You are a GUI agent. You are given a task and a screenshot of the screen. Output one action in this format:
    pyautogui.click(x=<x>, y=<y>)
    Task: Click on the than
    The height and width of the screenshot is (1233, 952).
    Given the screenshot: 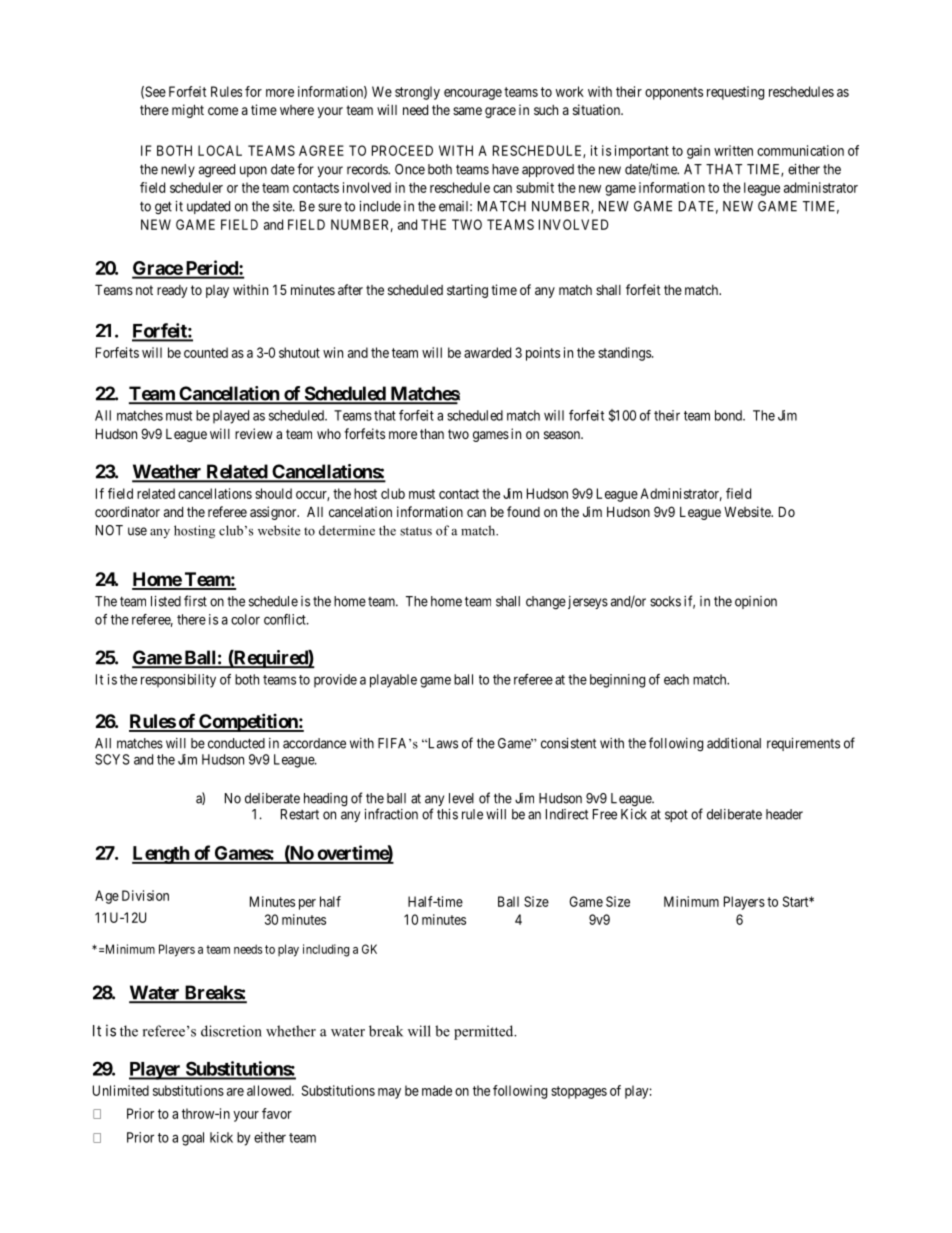 What is the action you would take?
    pyautogui.click(x=432, y=433)
